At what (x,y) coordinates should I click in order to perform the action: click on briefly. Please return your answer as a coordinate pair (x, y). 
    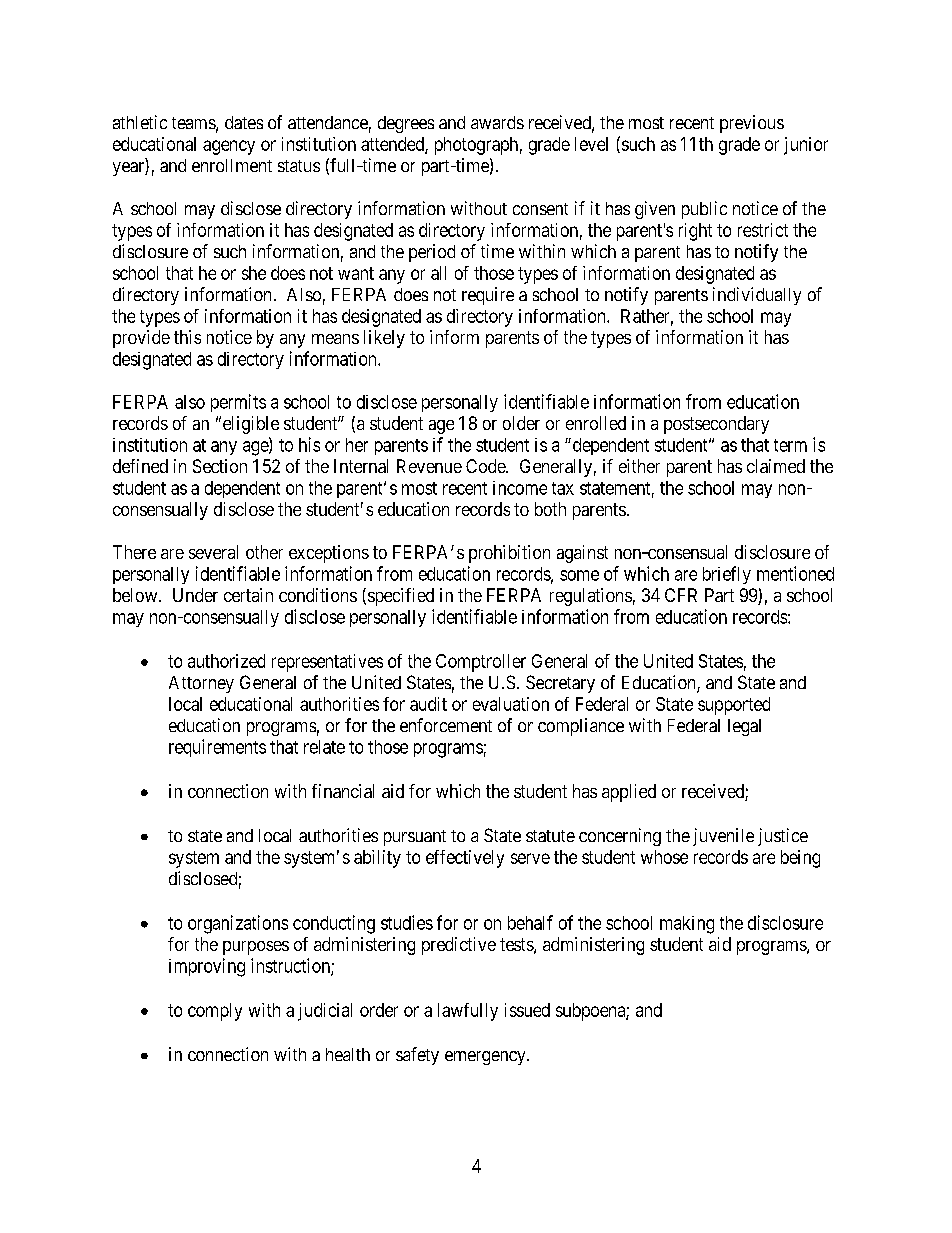
    Looking at the image, I should click on (727, 575).
